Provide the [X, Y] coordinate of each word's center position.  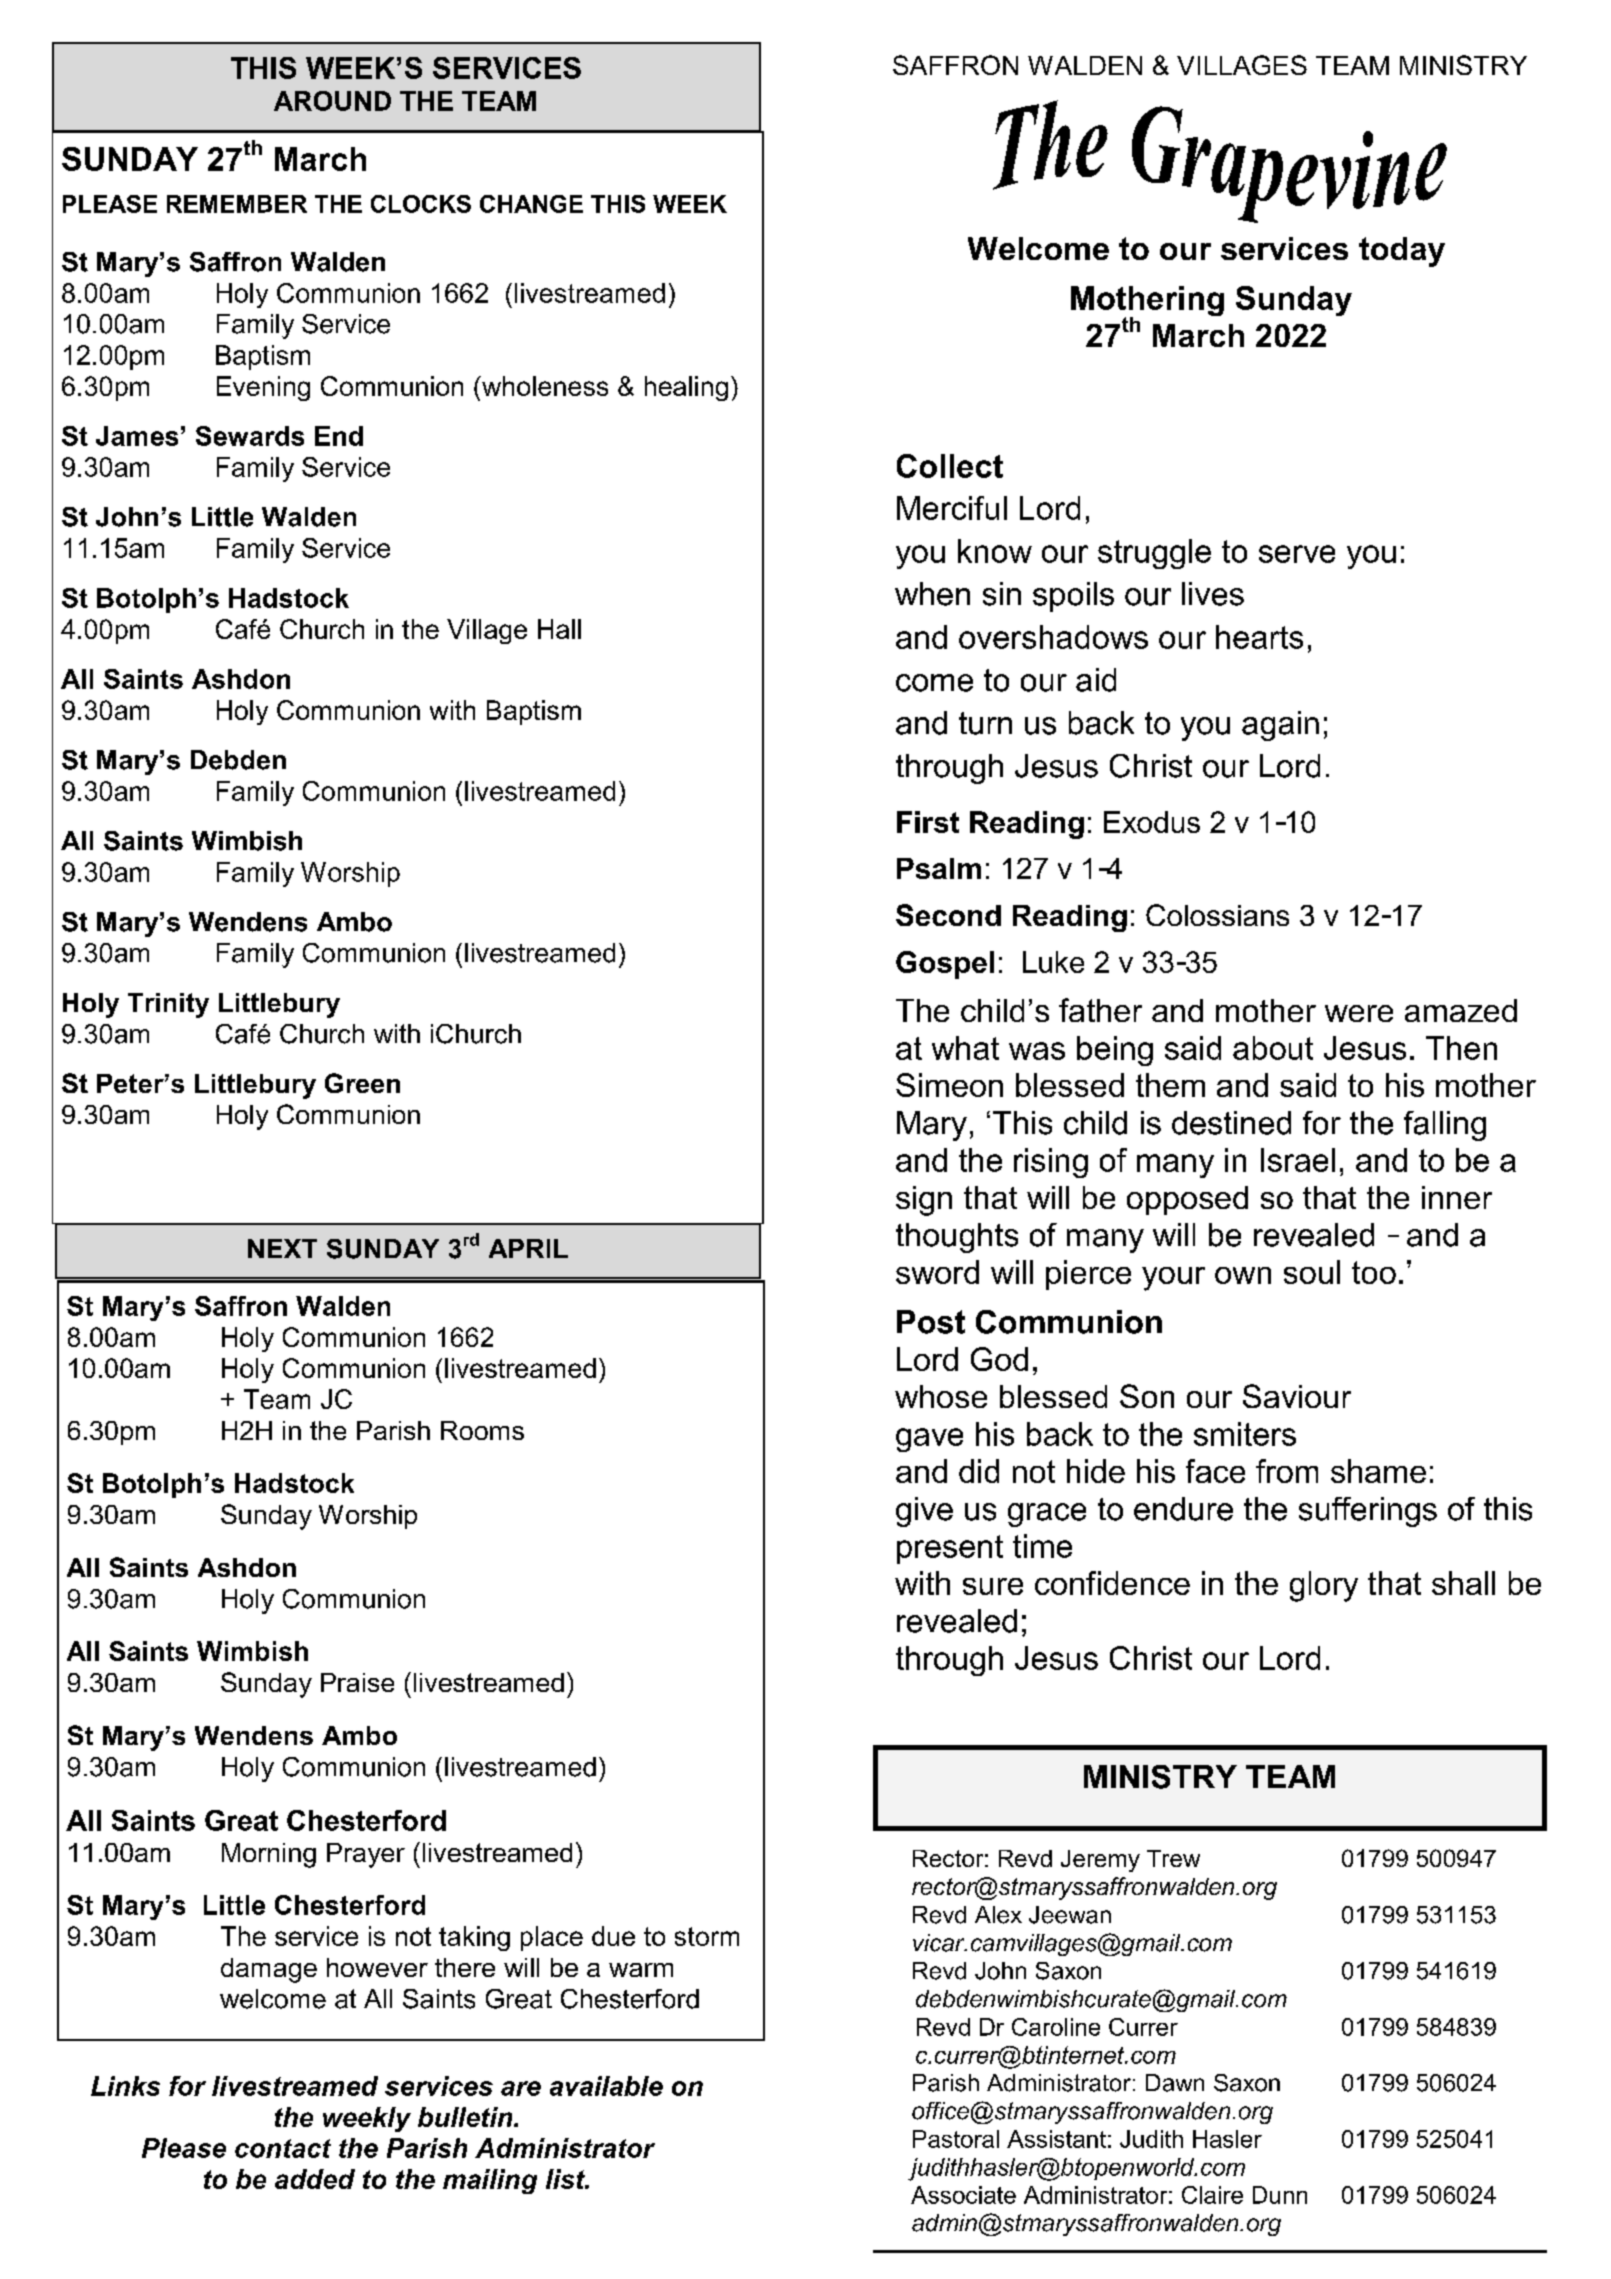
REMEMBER [237, 204]
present [950, 1549]
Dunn [1280, 2195]
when [932, 594]
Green [362, 1083]
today [1402, 252]
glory [1324, 1586]
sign [924, 1201]
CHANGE [531, 204]
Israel [1298, 1160]
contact [283, 2148]
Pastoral [956, 2139]
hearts [1259, 637]
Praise [357, 1682]
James [137, 436]
